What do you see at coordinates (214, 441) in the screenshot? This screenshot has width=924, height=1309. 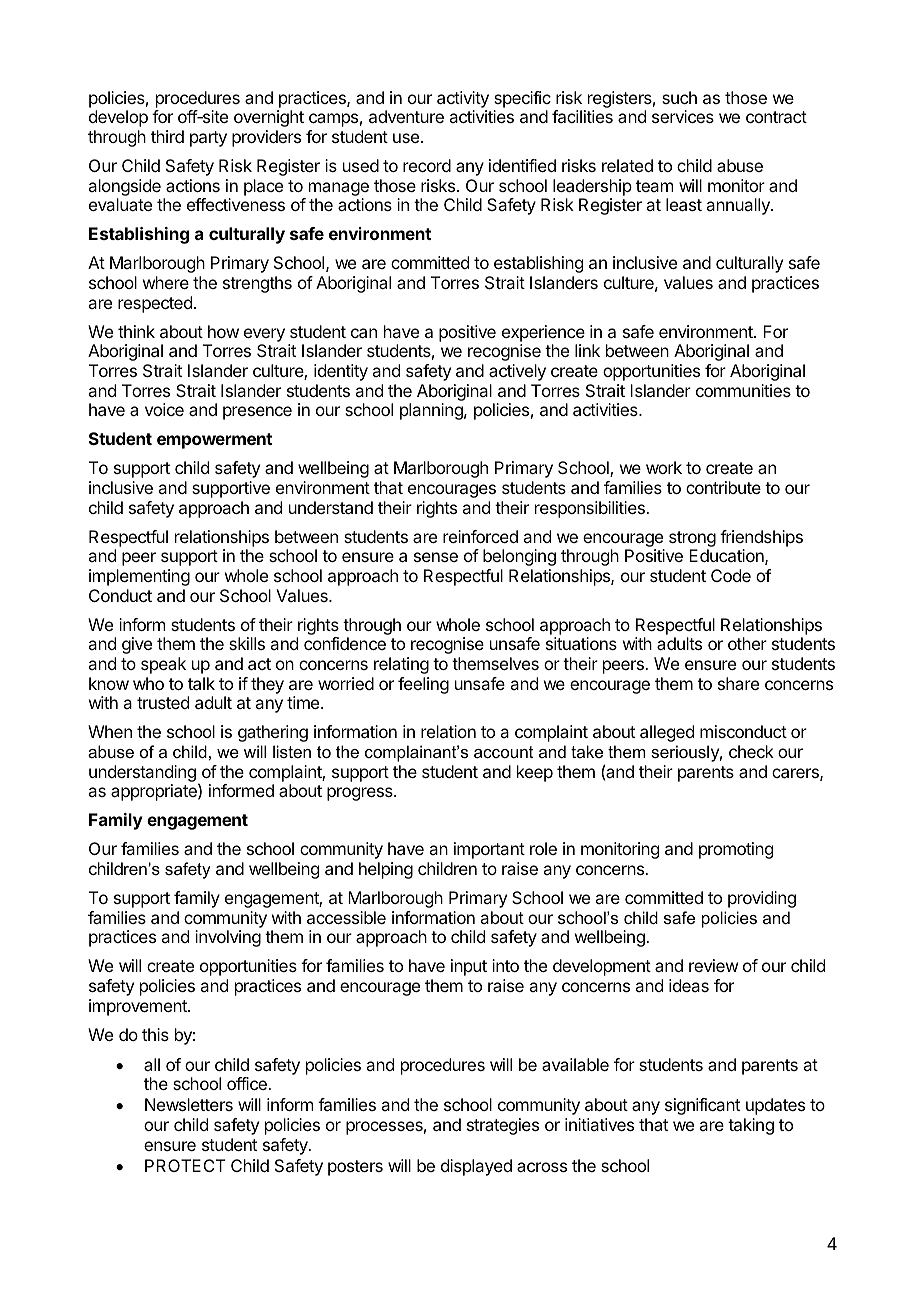 I see `empowerment` at bounding box center [214, 441].
